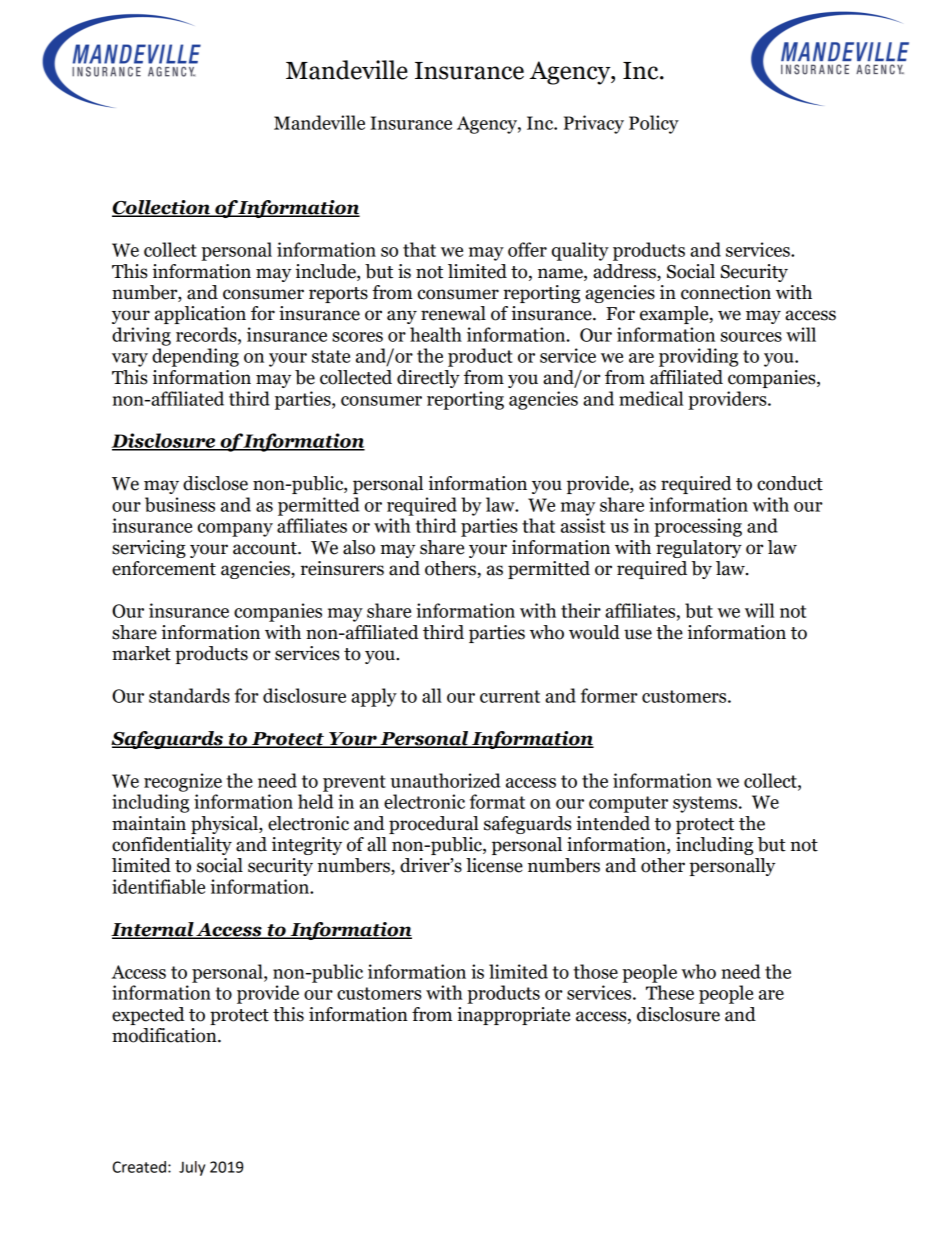  What do you see at coordinates (638, 634) in the screenshot?
I see `use` at bounding box center [638, 634].
